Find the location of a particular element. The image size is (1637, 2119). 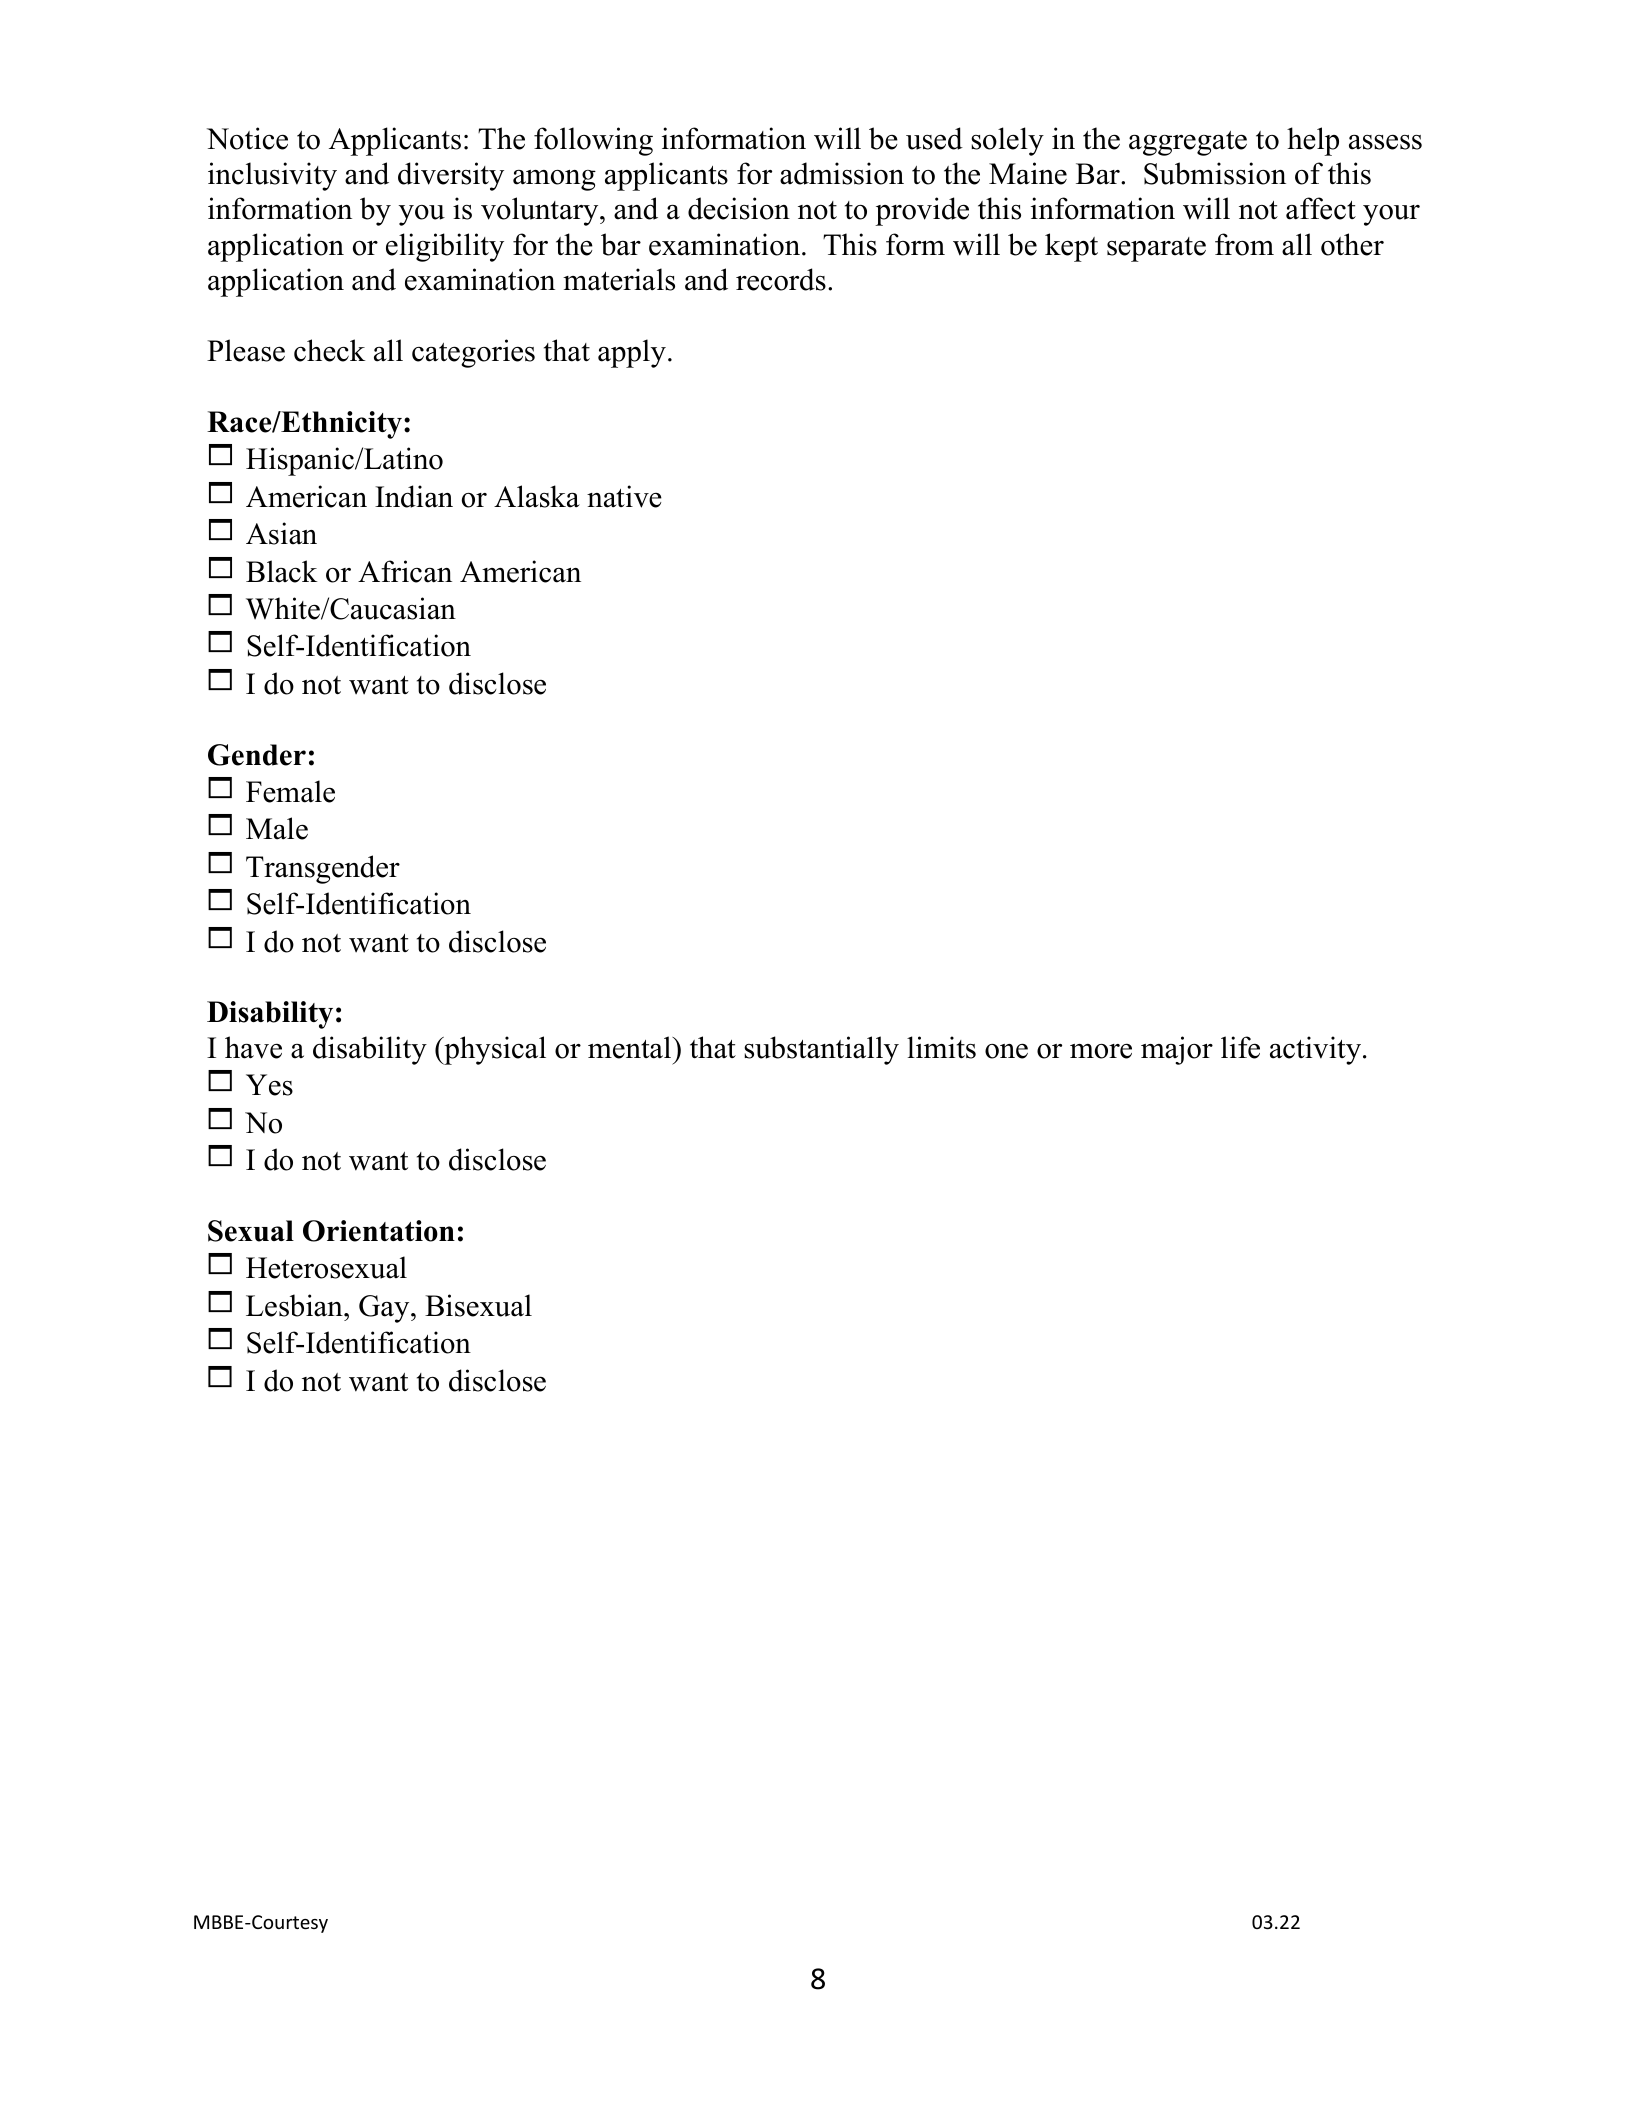

substantially is located at coordinates (821, 1050).
